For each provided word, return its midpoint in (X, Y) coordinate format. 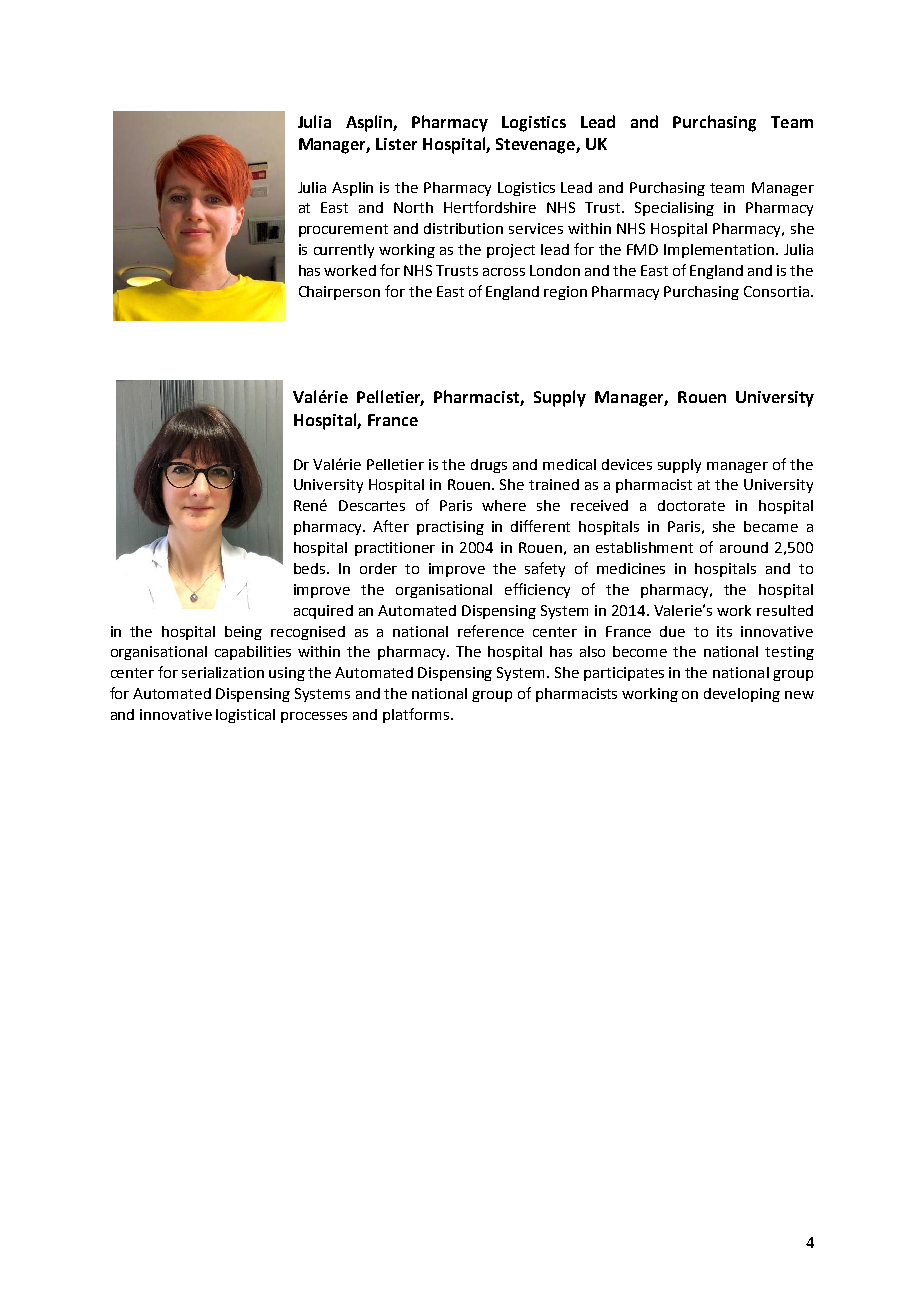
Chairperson (339, 293)
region (565, 293)
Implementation (720, 251)
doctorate (691, 505)
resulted (785, 610)
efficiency (537, 590)
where (504, 505)
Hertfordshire (490, 207)
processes (314, 717)
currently (344, 251)
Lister (396, 144)
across (504, 272)
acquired (323, 612)
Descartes (372, 505)
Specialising (674, 209)
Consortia (776, 291)
